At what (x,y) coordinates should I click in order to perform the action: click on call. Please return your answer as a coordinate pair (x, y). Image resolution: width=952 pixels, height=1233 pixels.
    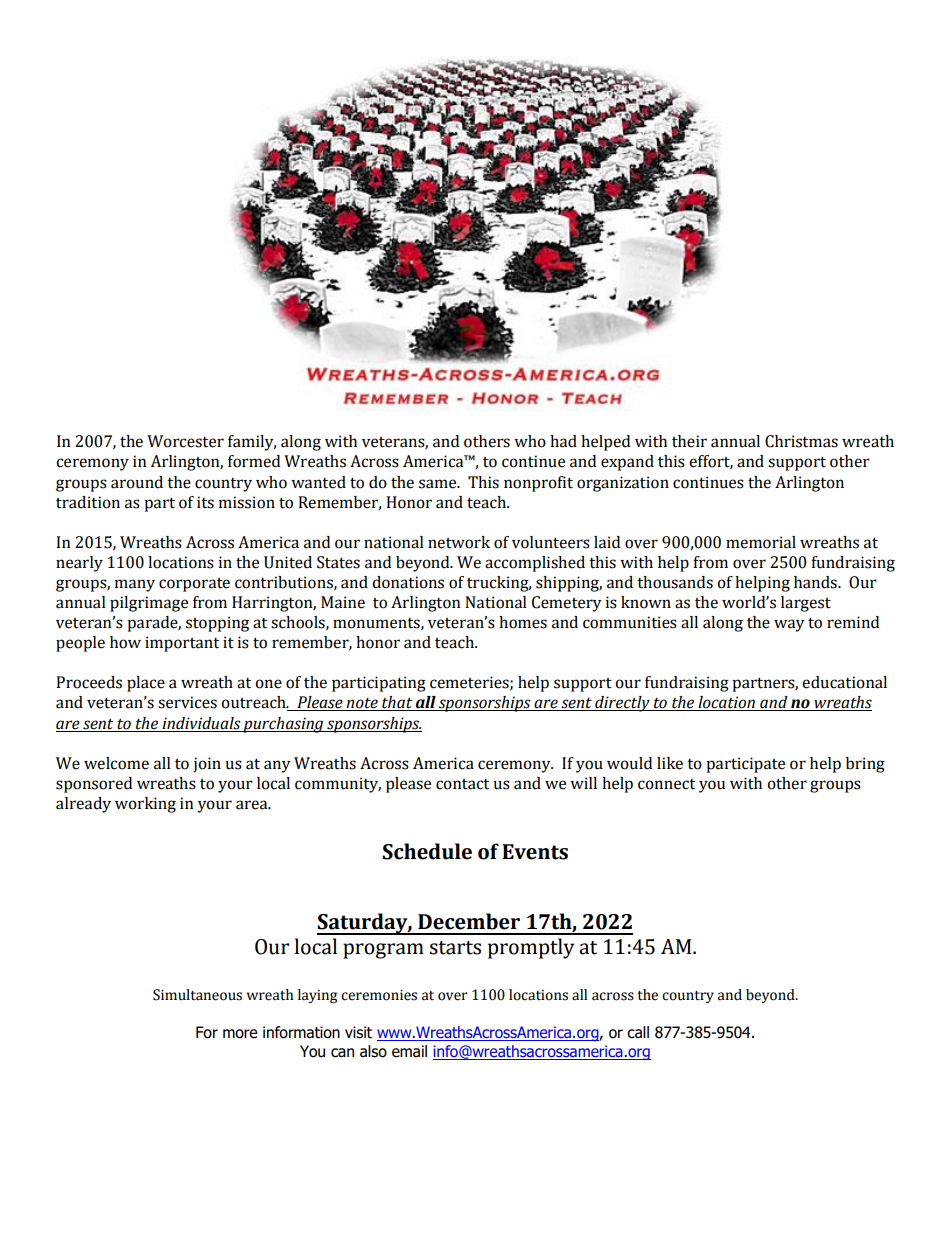
    Looking at the image, I should click on (638, 1032).
